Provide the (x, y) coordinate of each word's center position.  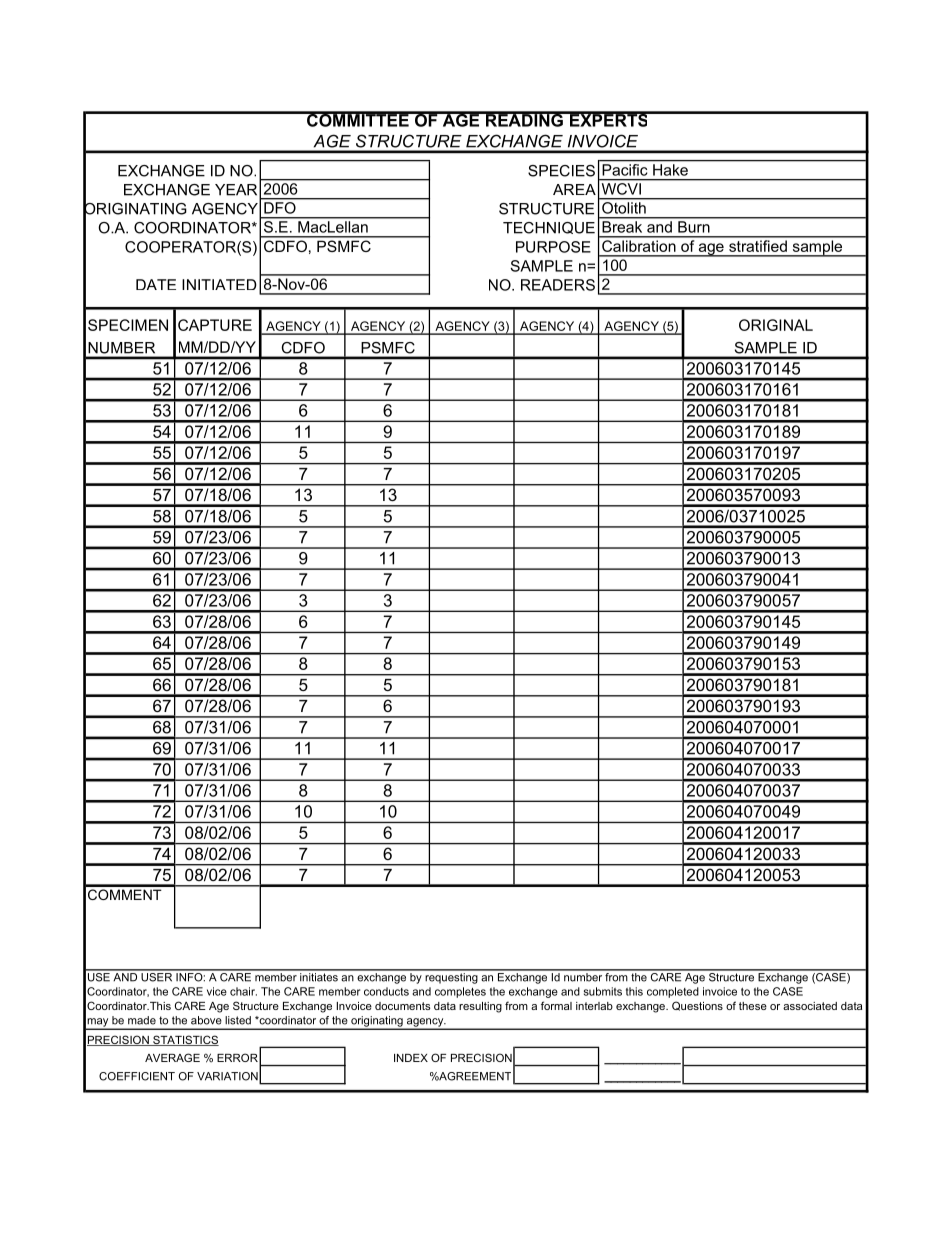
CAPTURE (215, 325)
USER (157, 976)
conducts (386, 991)
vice (217, 991)
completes (460, 992)
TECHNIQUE (549, 228)
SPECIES (561, 171)
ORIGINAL (776, 325)
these (753, 1006)
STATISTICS (185, 1040)
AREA (574, 189)
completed (673, 992)
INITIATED (219, 284)
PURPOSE (553, 247)
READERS (558, 285)
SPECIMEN (128, 325)
